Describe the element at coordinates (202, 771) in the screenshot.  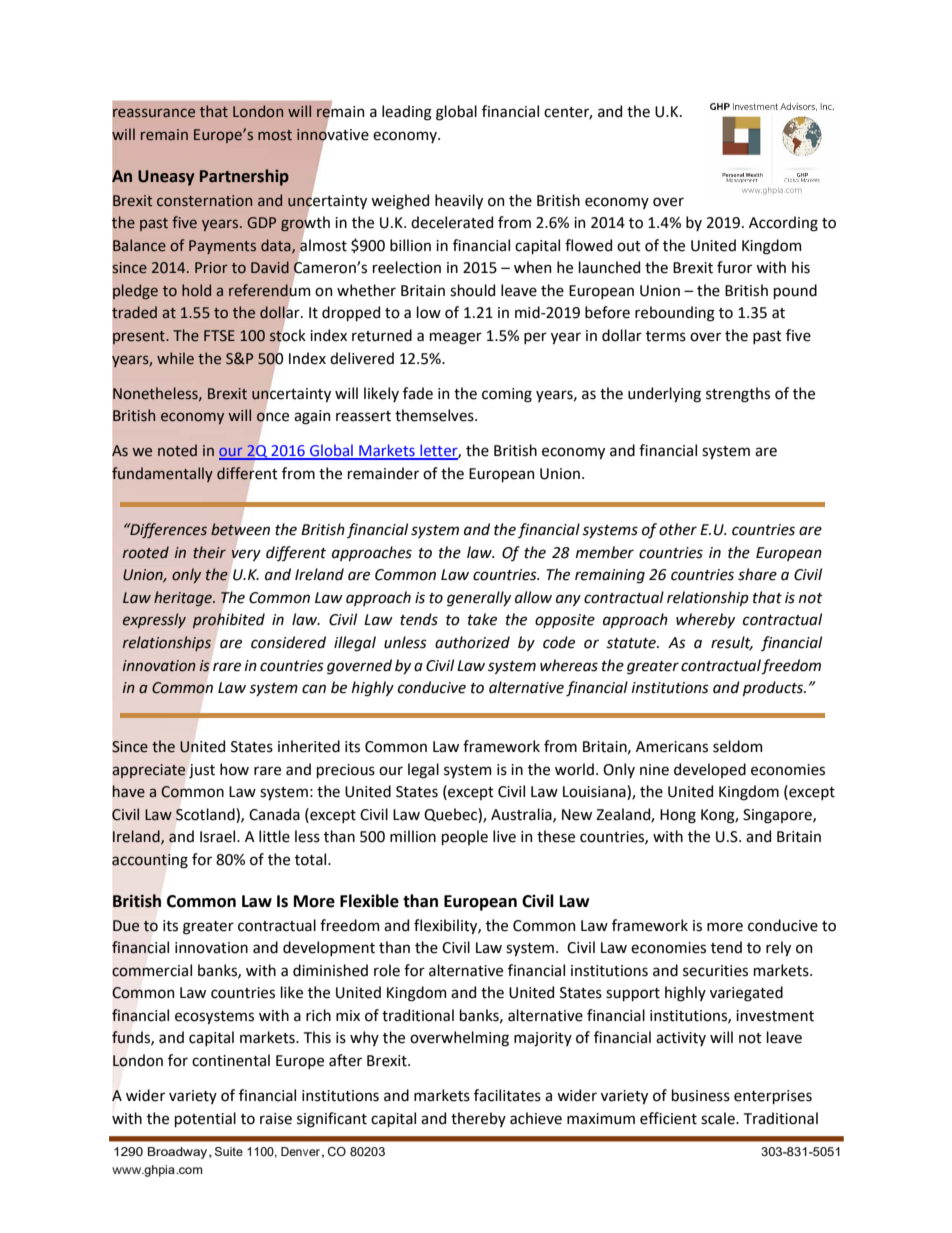
I see `just` at that location.
